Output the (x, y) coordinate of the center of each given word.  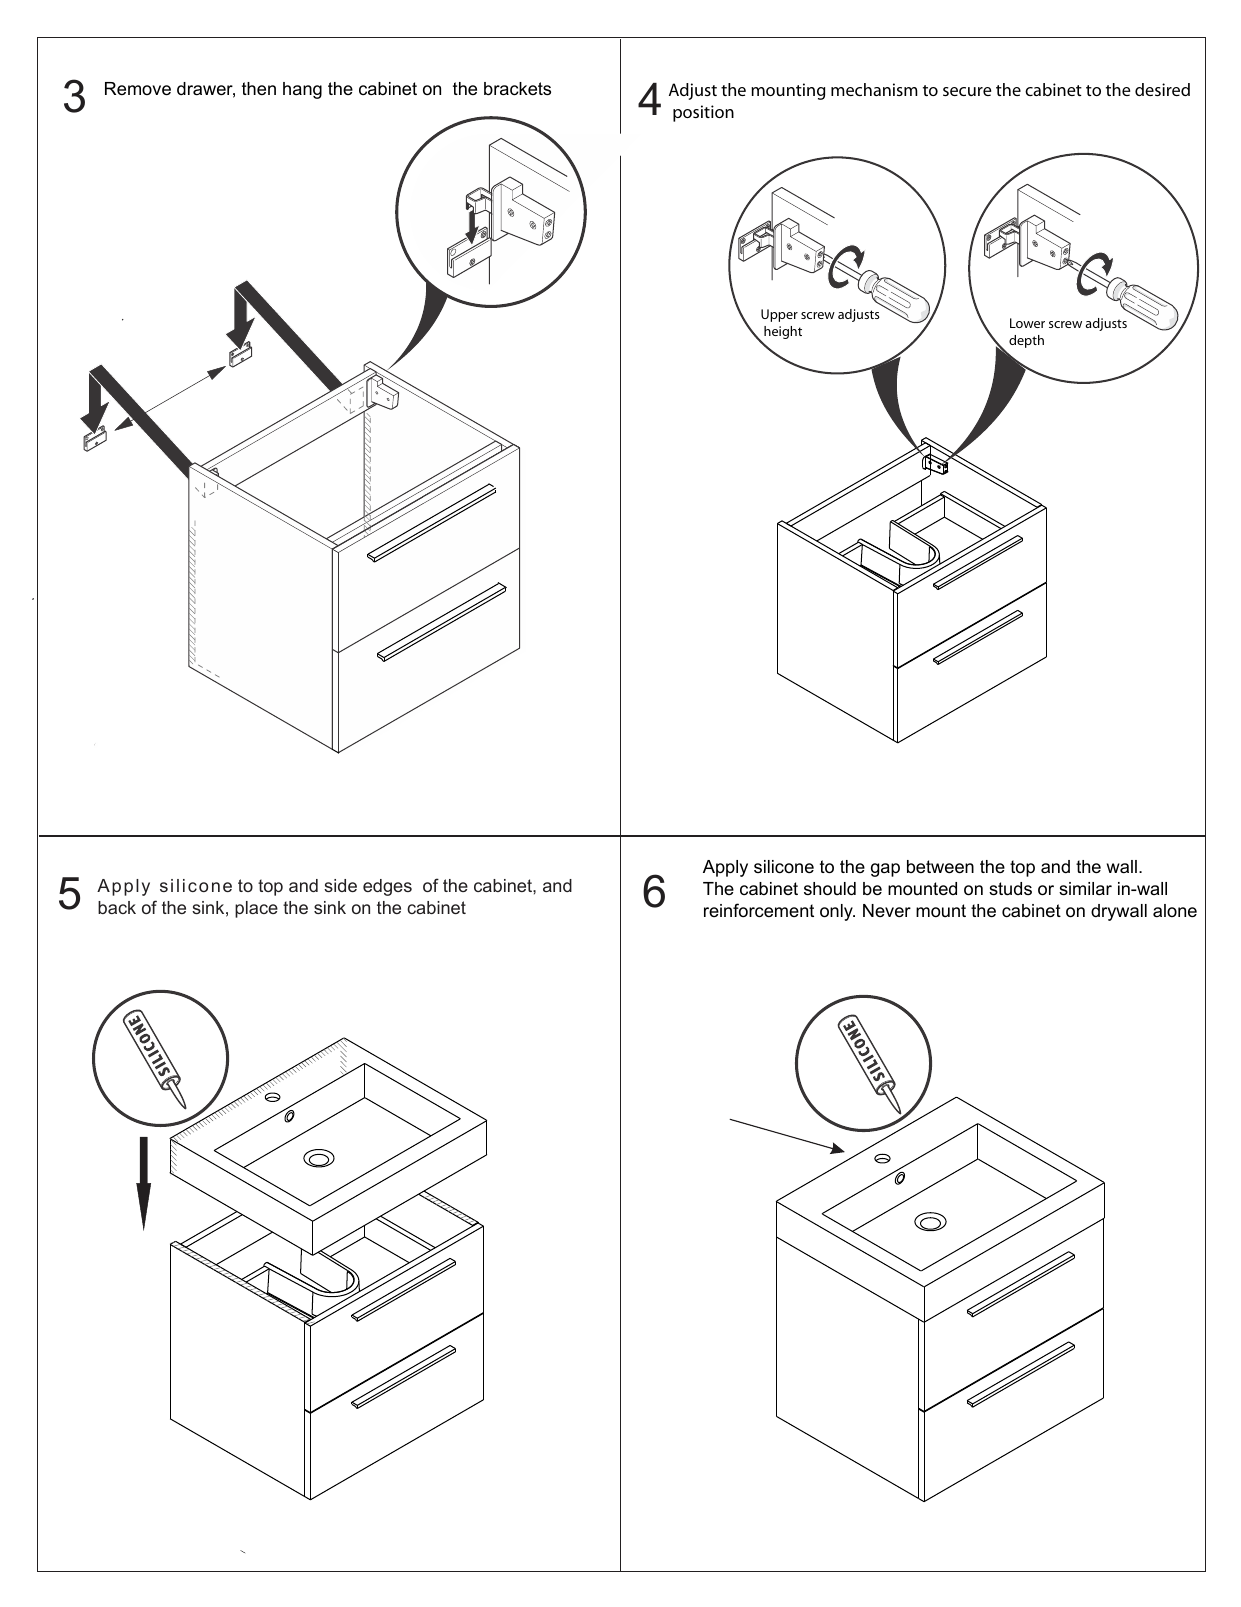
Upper (779, 315)
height (783, 332)
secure (967, 91)
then (259, 88)
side (340, 885)
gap (885, 870)
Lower (1027, 323)
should (830, 889)
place (256, 909)
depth (1026, 341)
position (703, 113)
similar (1085, 888)
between (940, 867)
